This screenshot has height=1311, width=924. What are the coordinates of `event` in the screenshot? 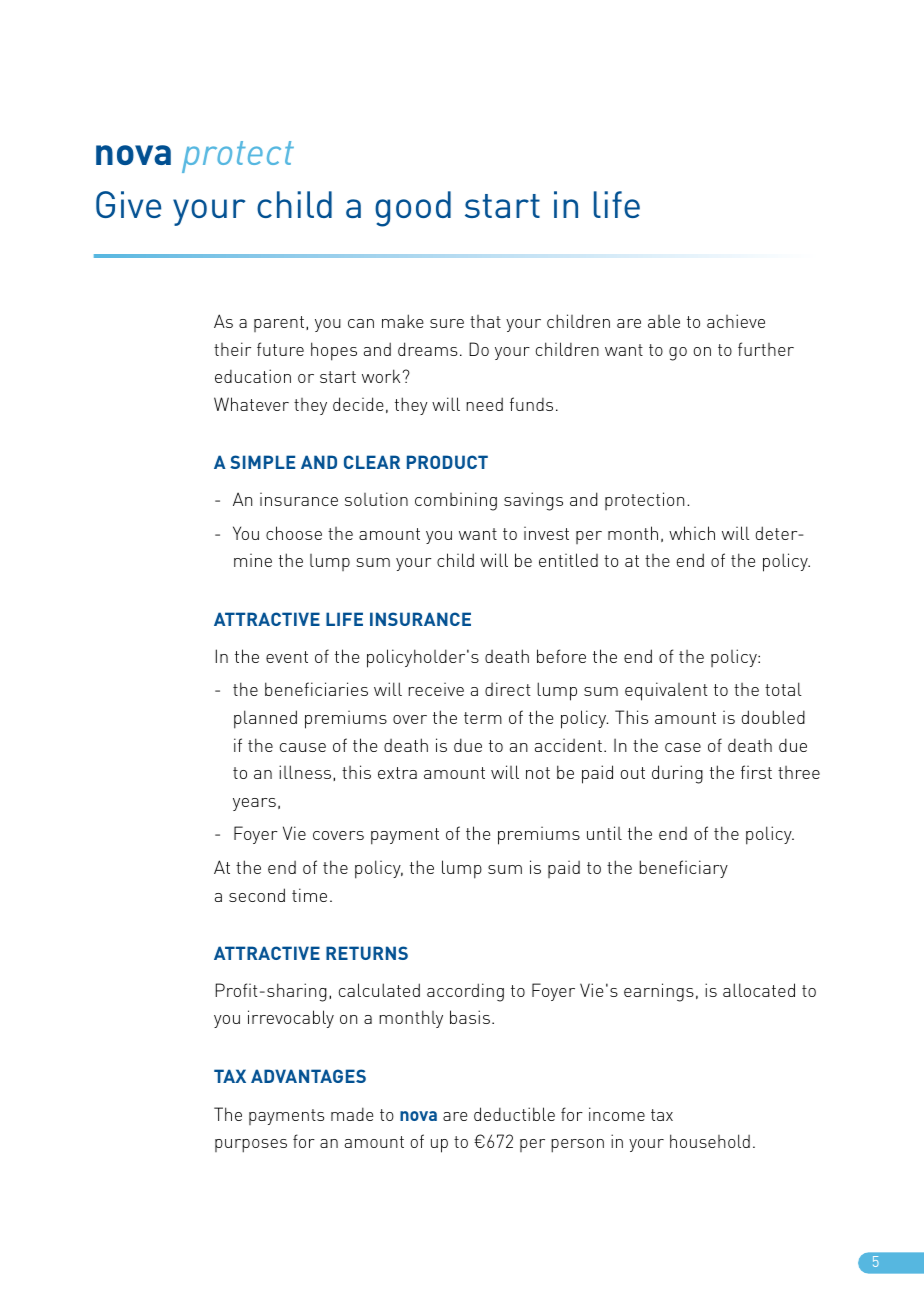 It's located at (287, 657).
